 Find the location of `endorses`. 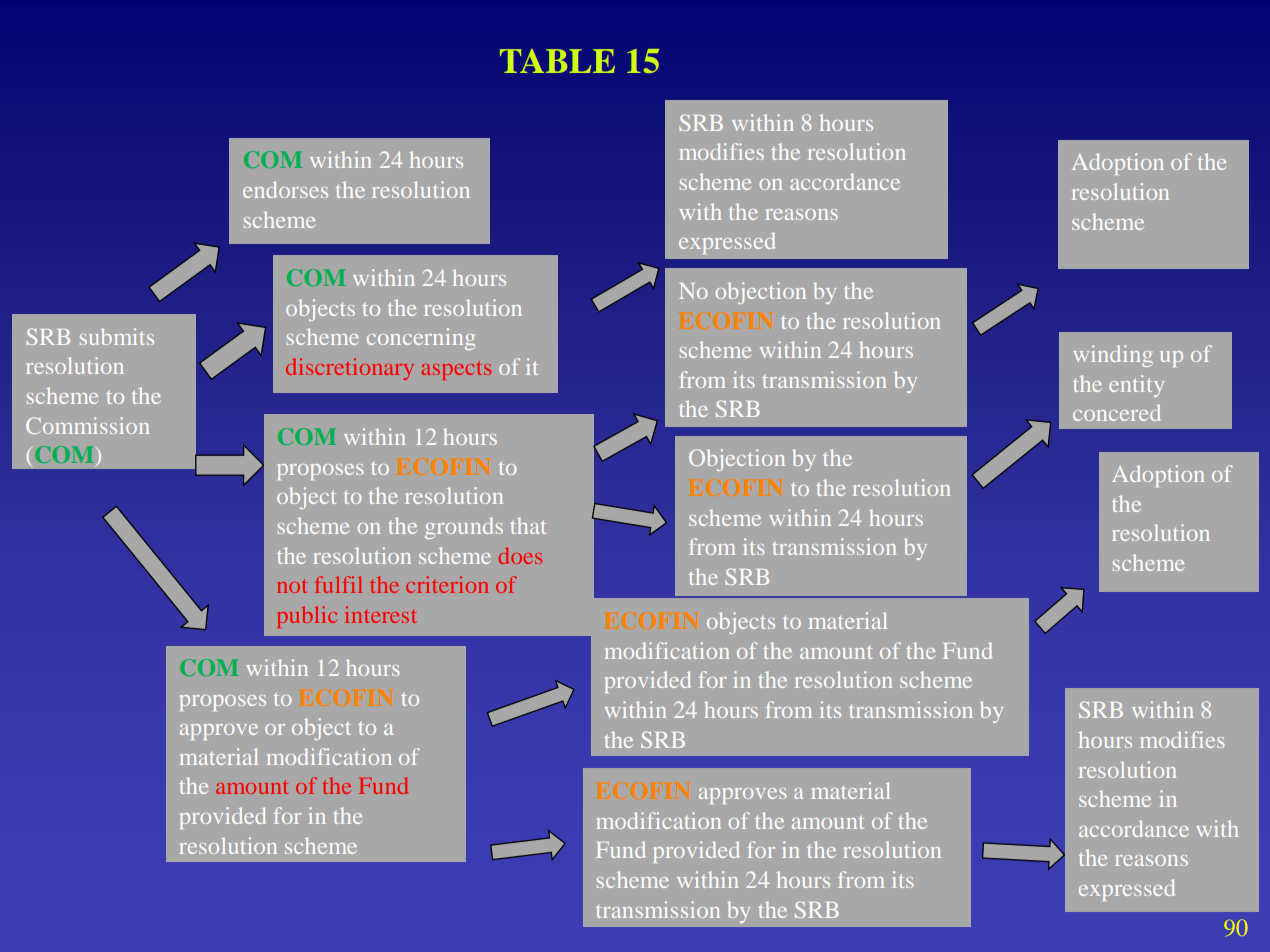

endorses is located at coordinates (285, 189).
